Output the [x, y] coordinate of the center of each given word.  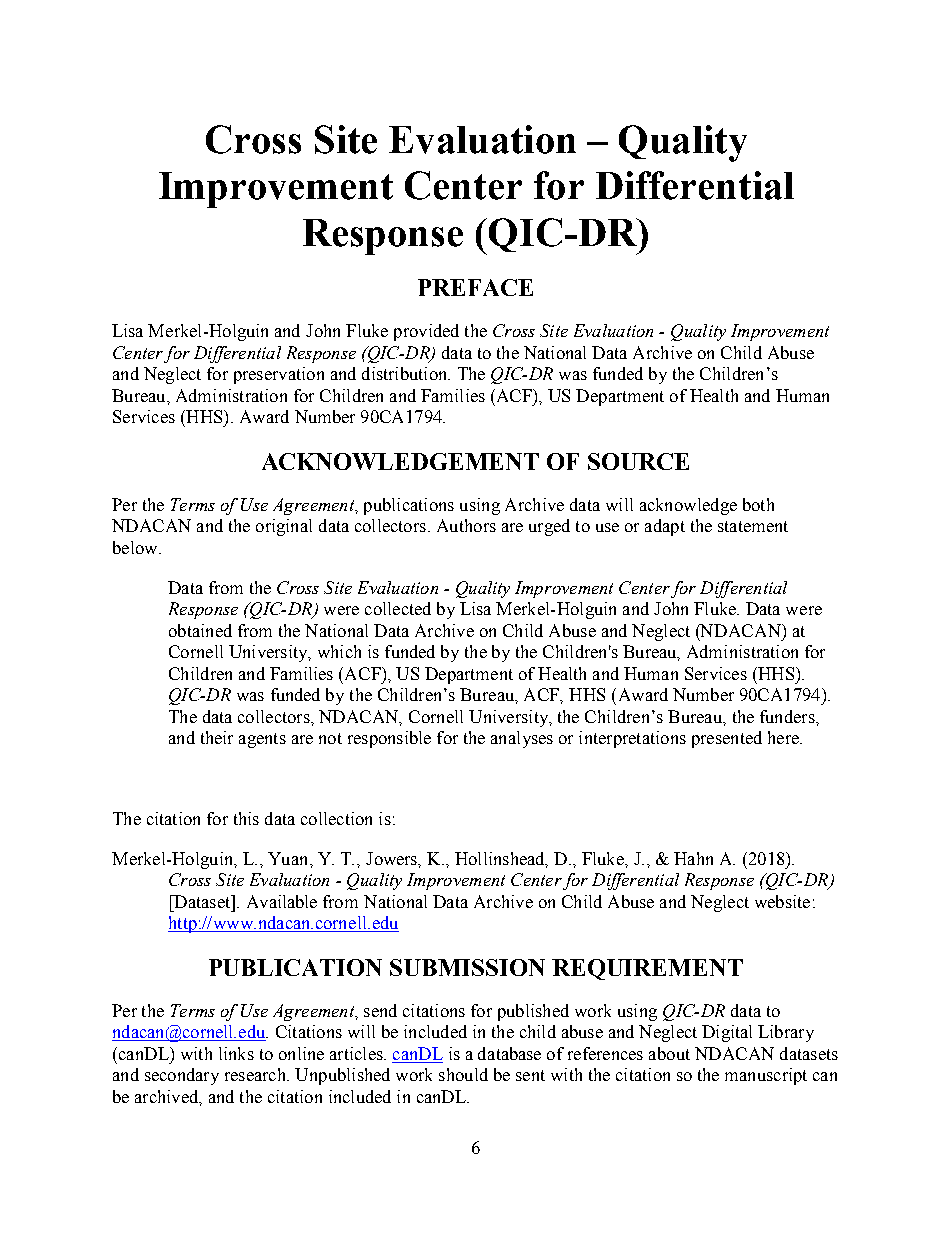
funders [788, 716]
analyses [522, 739]
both [758, 504]
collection [336, 818]
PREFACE [475, 287]
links [236, 1053]
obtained [200, 630]
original [284, 527]
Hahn [693, 858]
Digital [727, 1033]
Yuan [289, 858]
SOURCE [638, 461]
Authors [466, 525]
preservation [279, 375]
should [463, 1074]
